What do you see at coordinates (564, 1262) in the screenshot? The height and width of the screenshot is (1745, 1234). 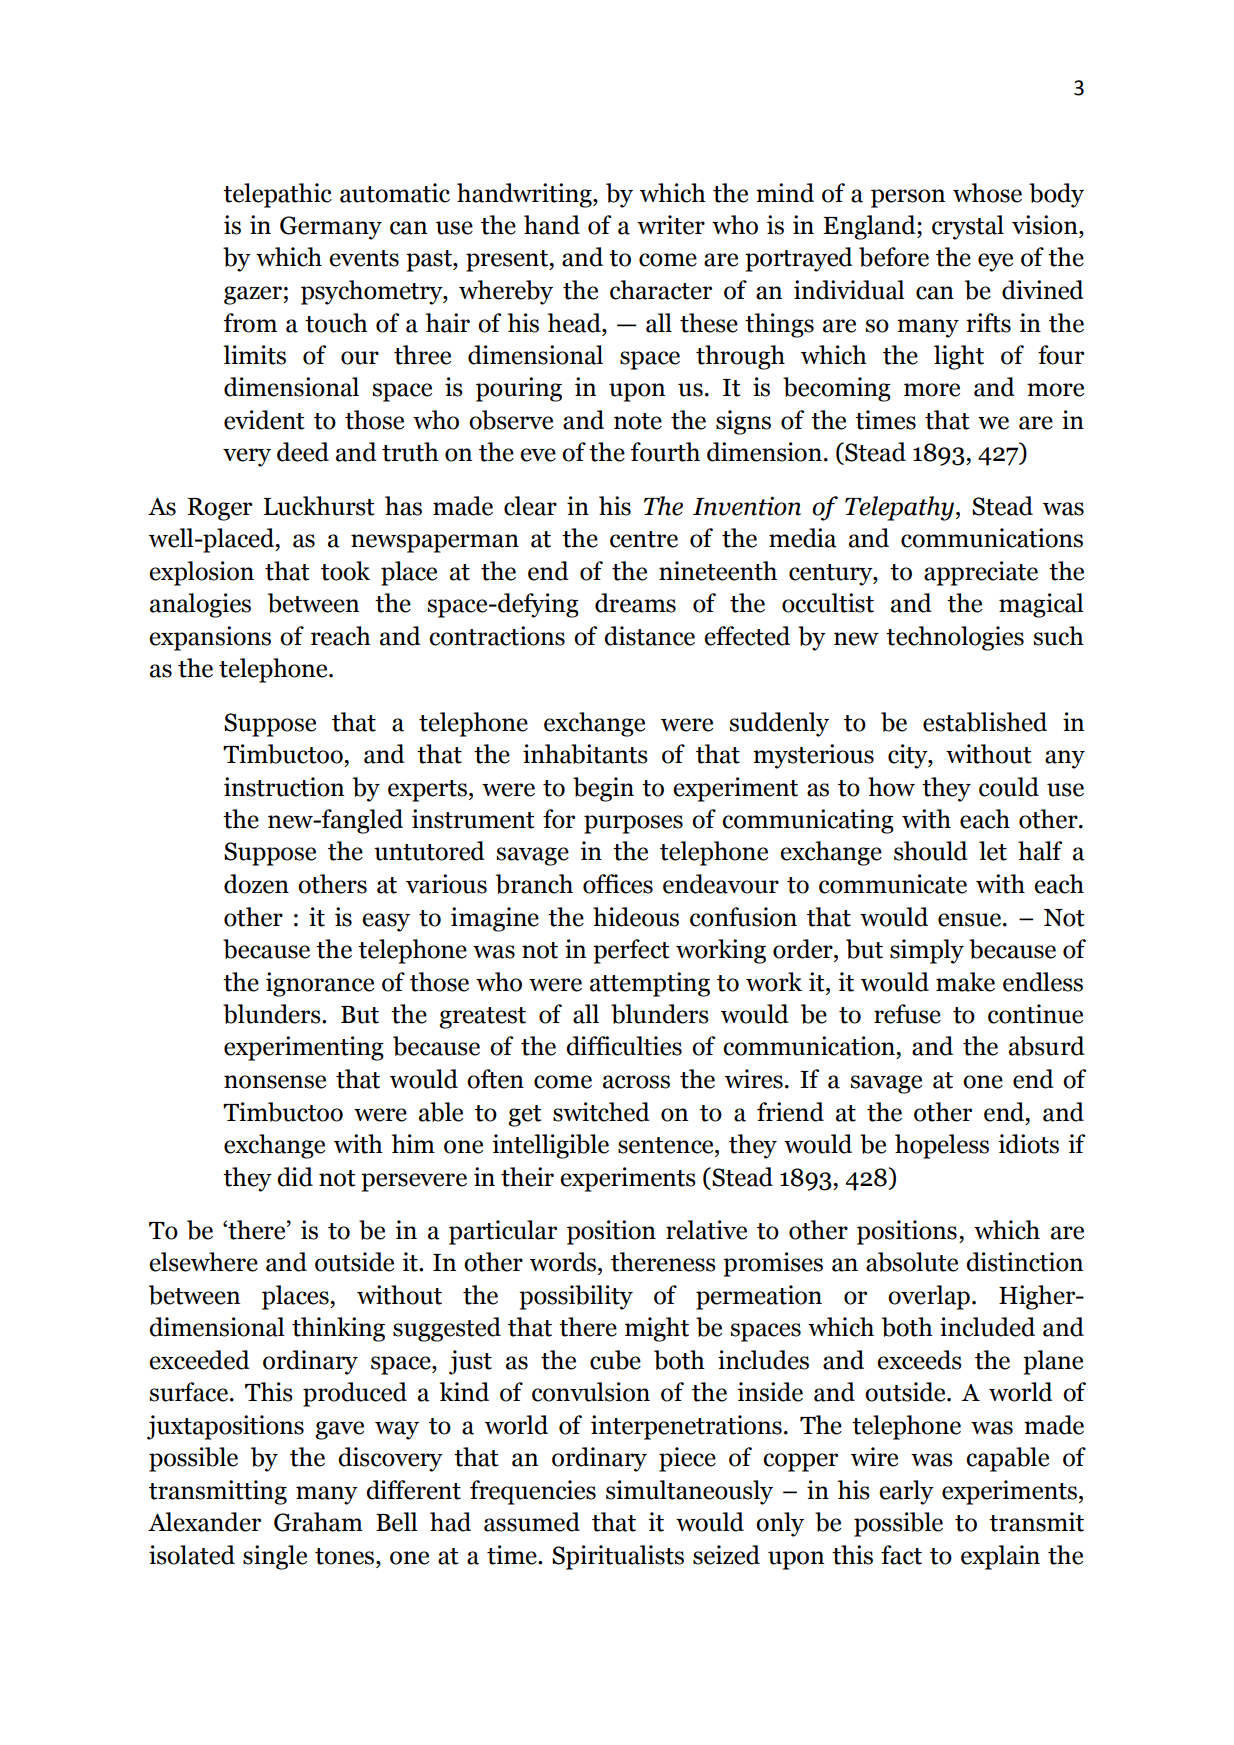 I see `words` at bounding box center [564, 1262].
